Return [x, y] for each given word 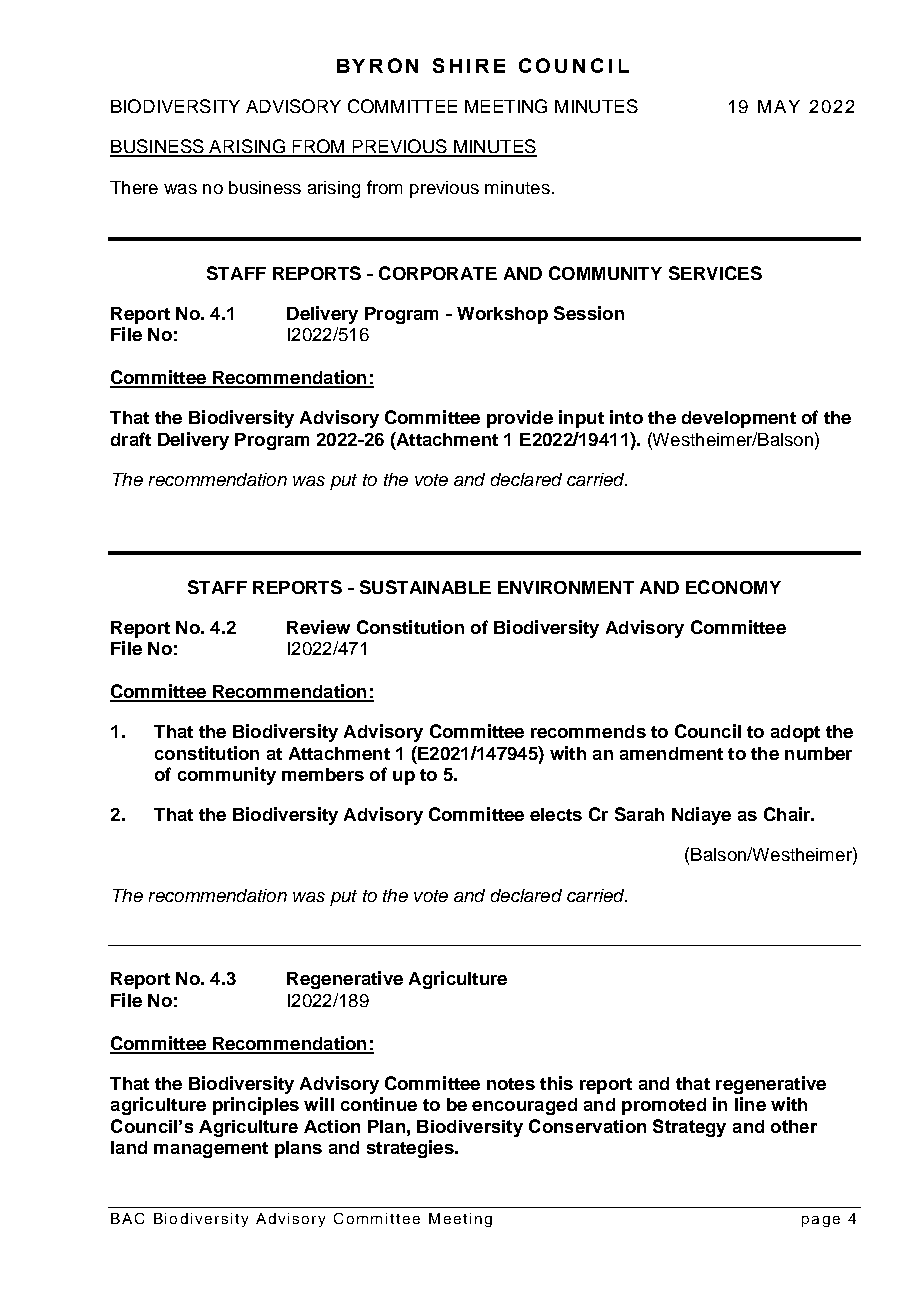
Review [318, 627]
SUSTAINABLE [425, 587]
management [211, 1150]
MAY [779, 106]
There [134, 187]
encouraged [524, 1106]
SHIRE [469, 65]
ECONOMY [733, 587]
